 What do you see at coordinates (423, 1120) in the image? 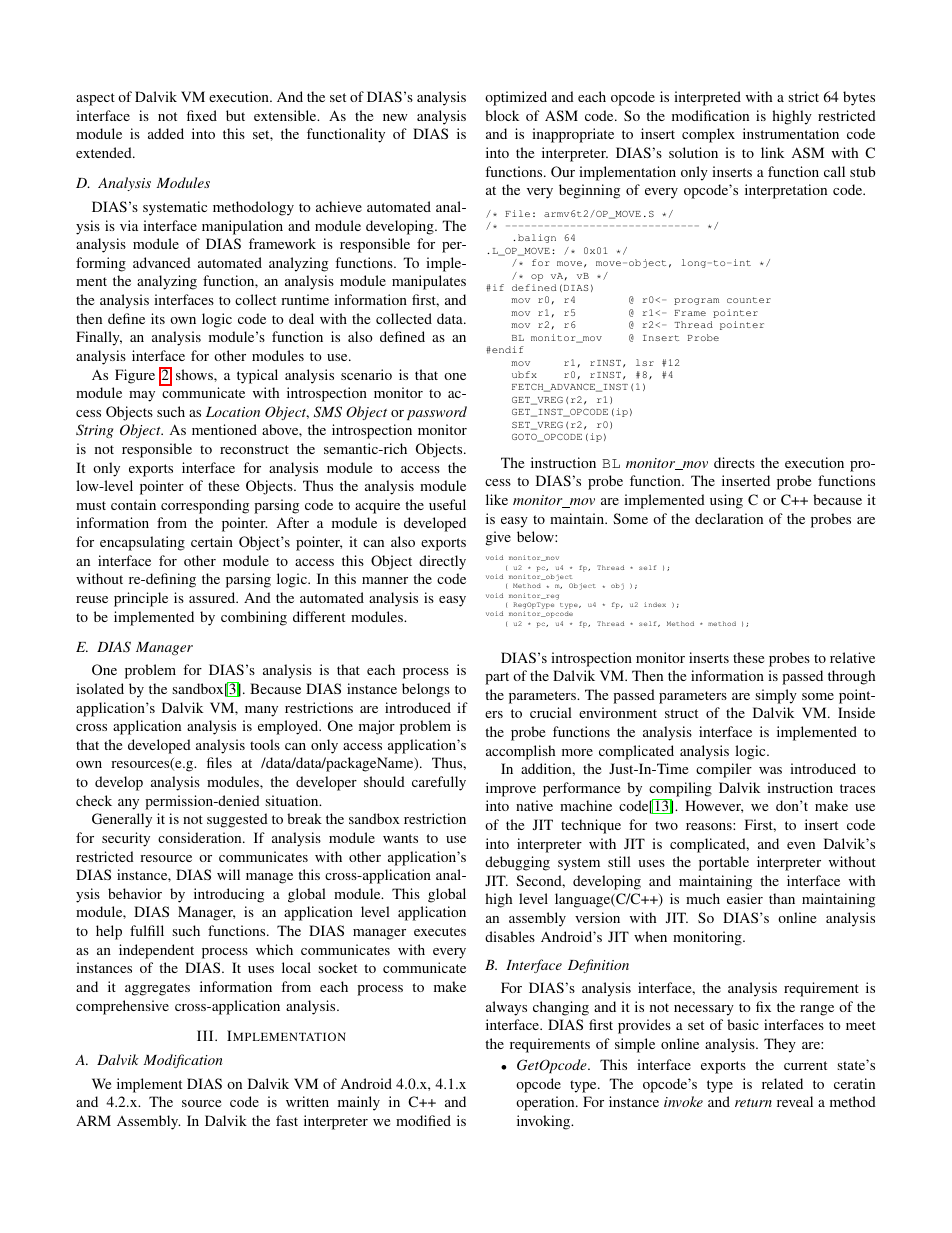
I see `modified` at bounding box center [423, 1120].
